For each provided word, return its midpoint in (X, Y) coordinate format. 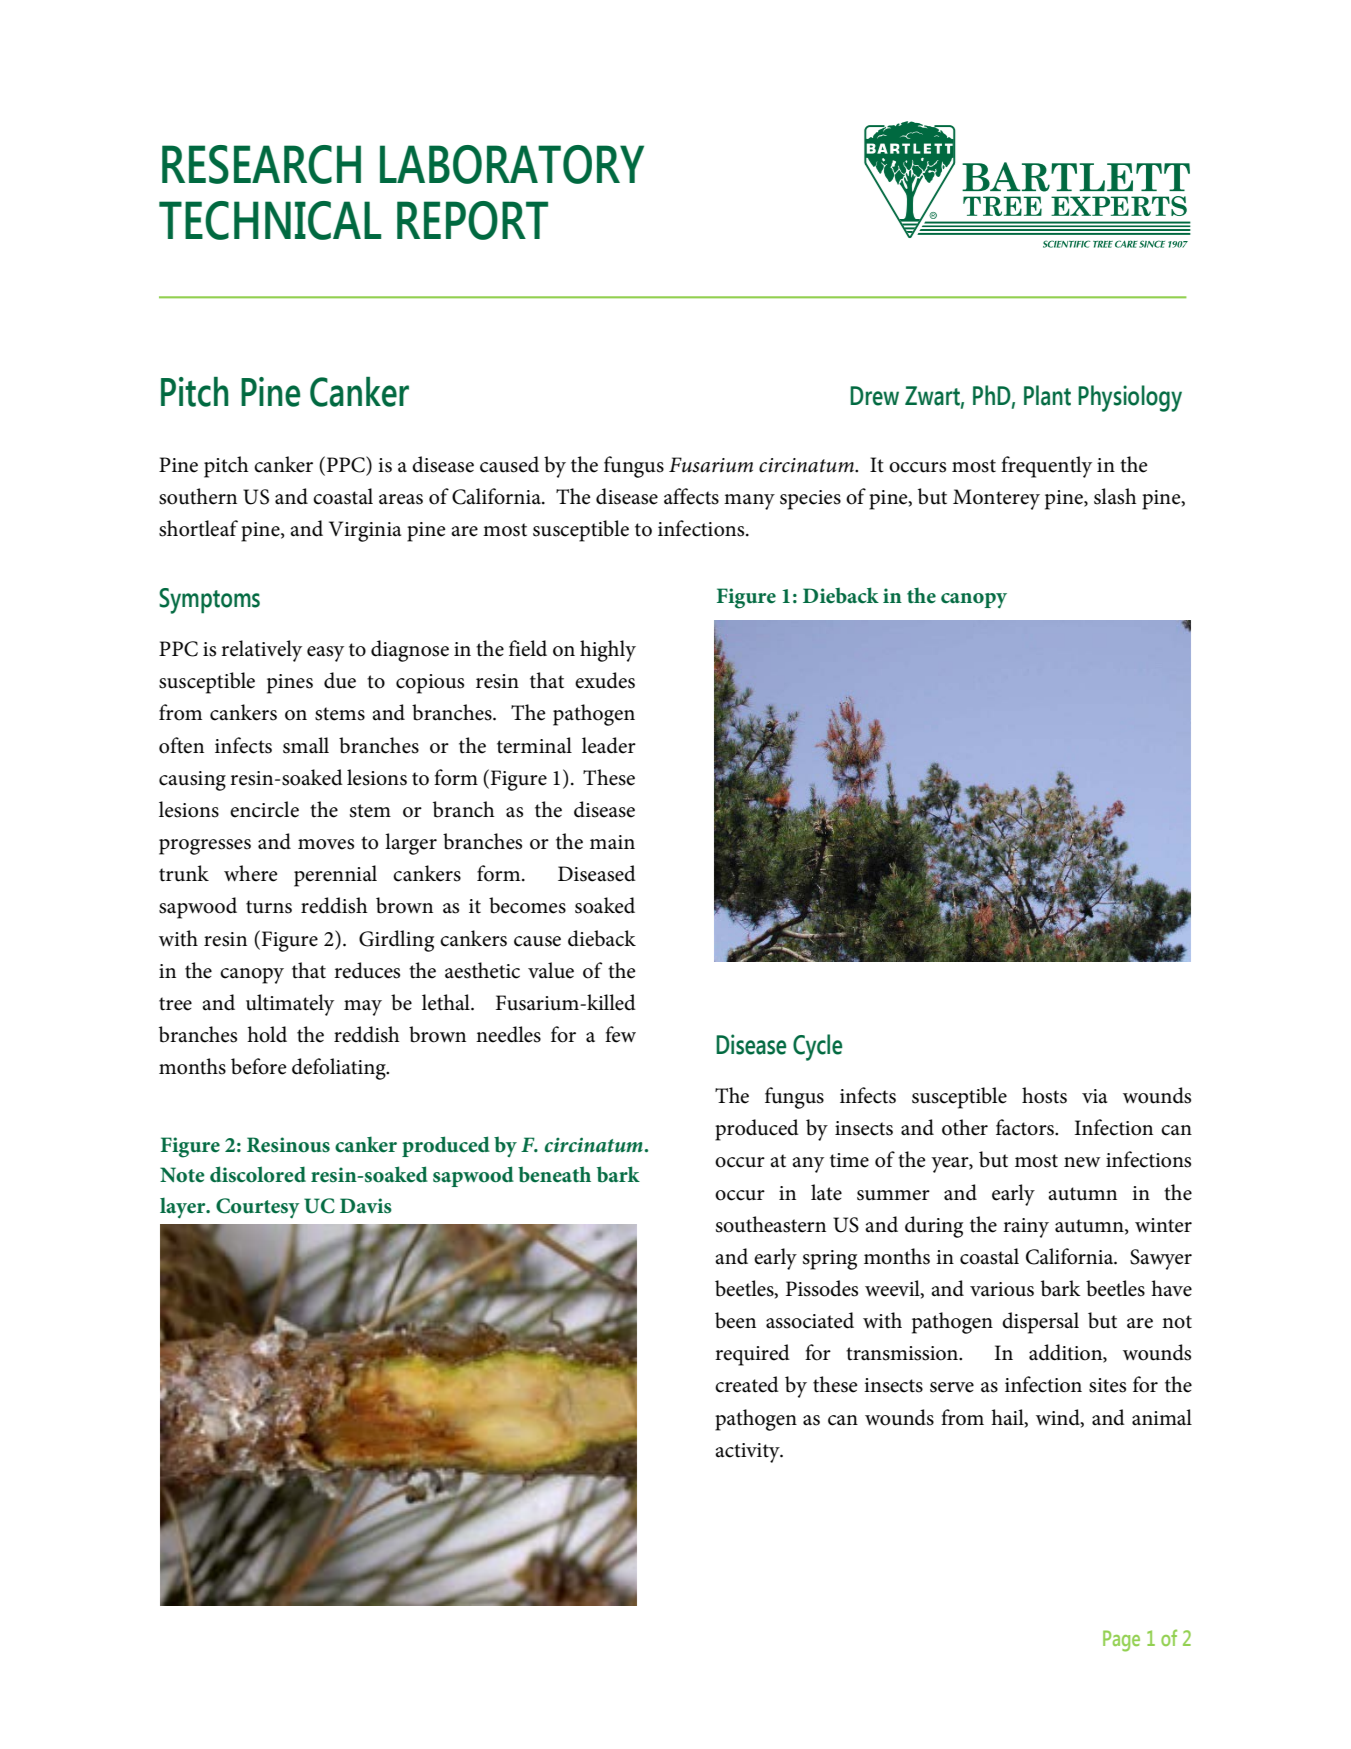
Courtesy (258, 1208)
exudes (605, 680)
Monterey (996, 499)
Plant (1047, 395)
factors (1026, 1127)
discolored (258, 1174)
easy (325, 654)
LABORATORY (512, 164)
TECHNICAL (270, 220)
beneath (554, 1174)
